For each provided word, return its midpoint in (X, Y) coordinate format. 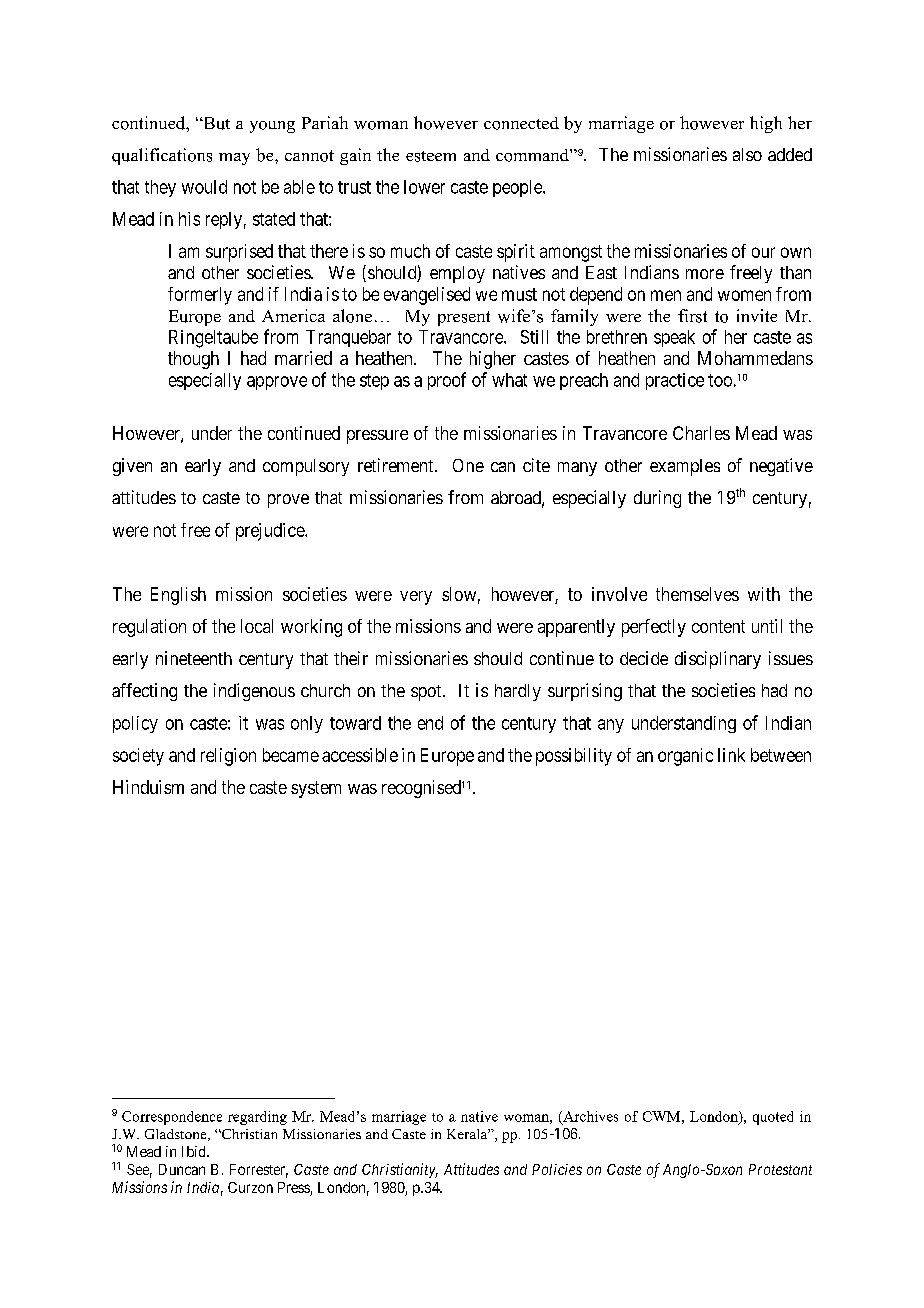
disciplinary (718, 660)
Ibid (195, 1151)
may (234, 159)
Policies (557, 1169)
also (747, 154)
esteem (431, 156)
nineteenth (194, 658)
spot (427, 693)
